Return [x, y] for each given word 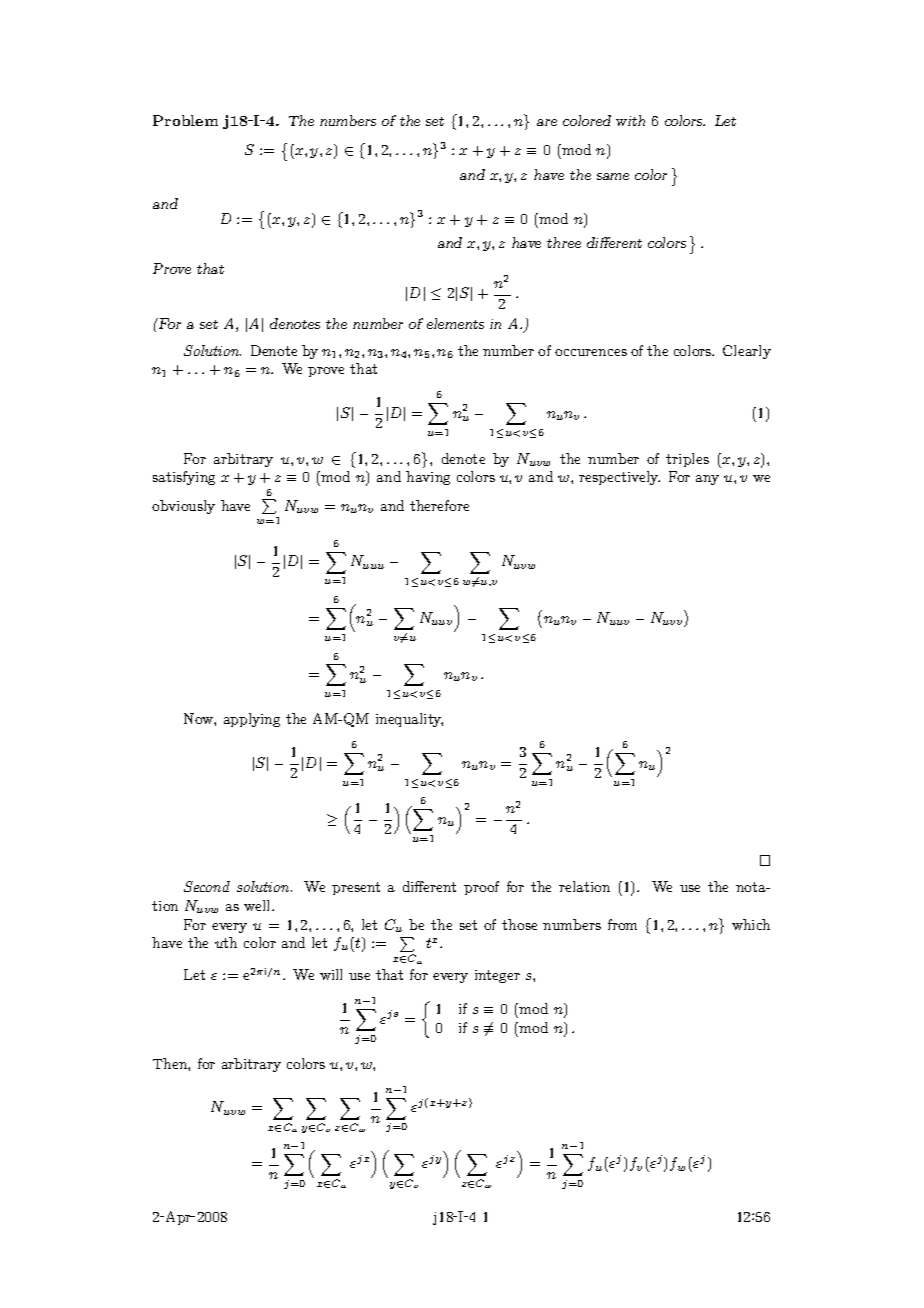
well [258, 905]
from [622, 924]
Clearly [747, 352]
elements [455, 323]
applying [252, 720]
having [428, 478]
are [547, 122]
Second [207, 886]
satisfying [184, 478]
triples [687, 460]
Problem [185, 120]
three [564, 242]
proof [481, 888]
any [707, 480]
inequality [409, 720]
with [630, 120]
